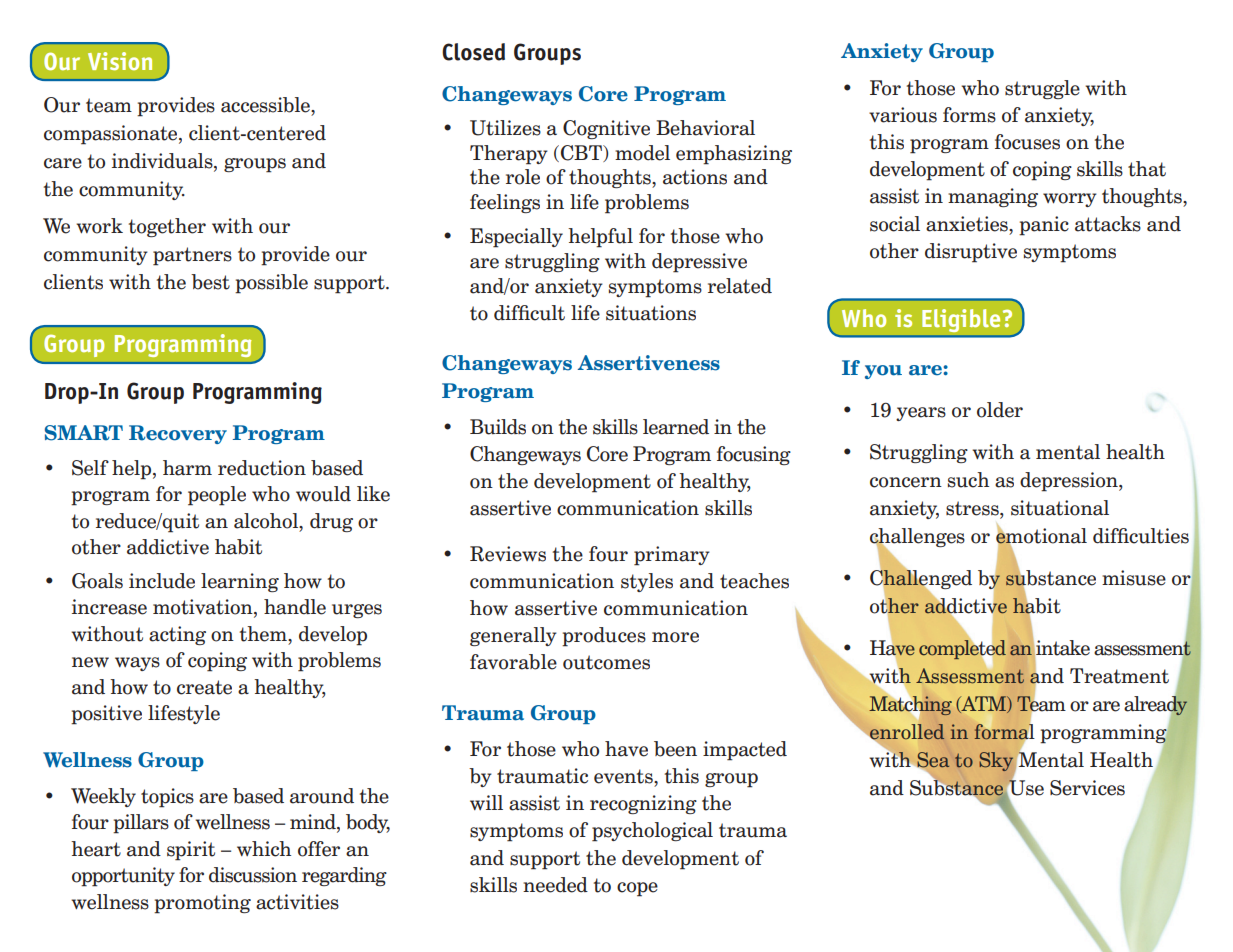 The width and height of the screenshot is (1233, 952). What do you see at coordinates (962, 650) in the screenshot?
I see `completed` at bounding box center [962, 650].
